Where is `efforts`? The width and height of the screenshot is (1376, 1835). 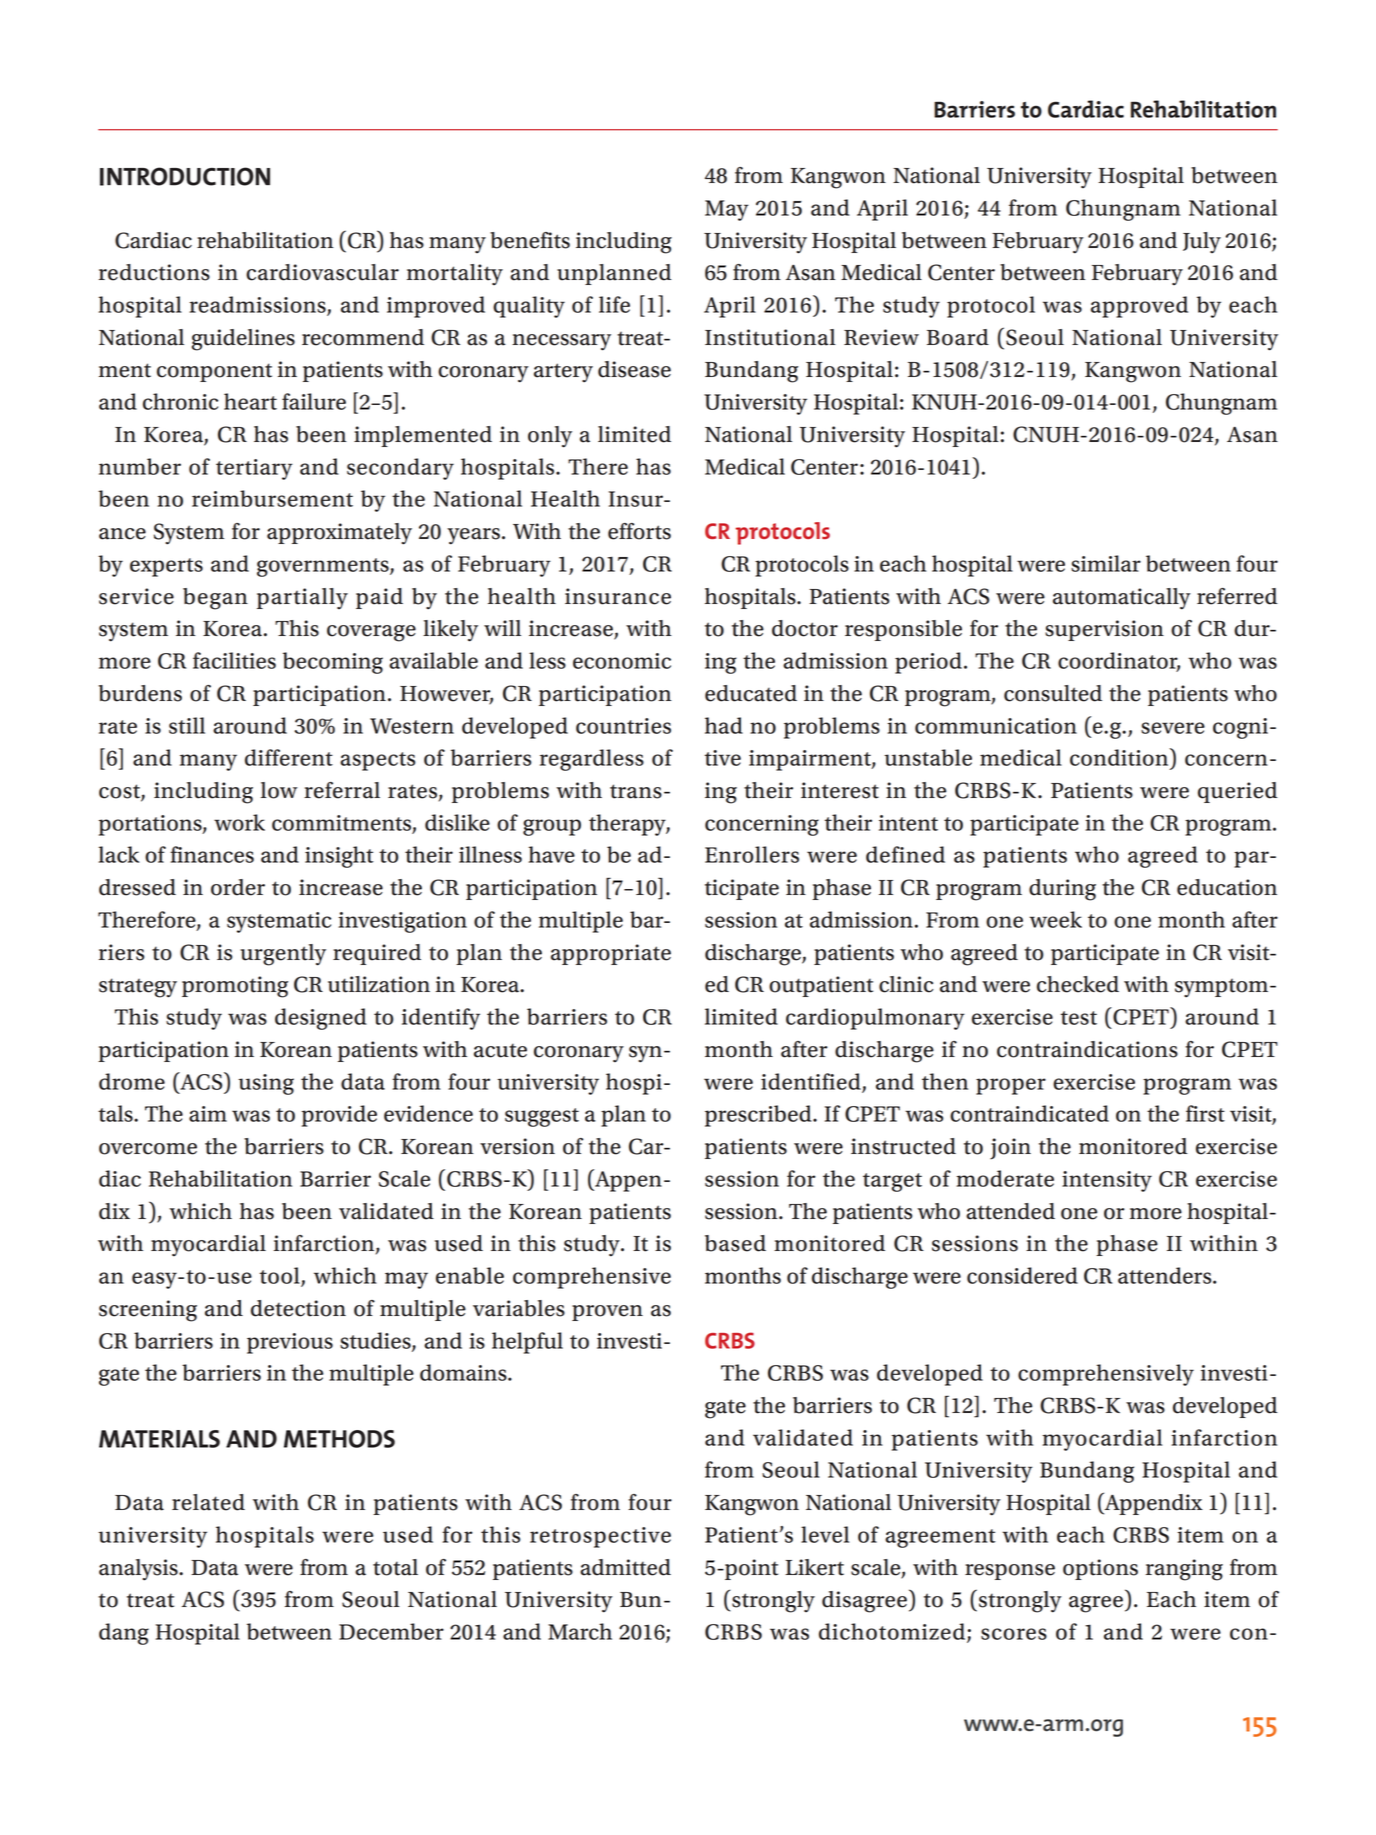 efforts is located at coordinates (639, 531).
